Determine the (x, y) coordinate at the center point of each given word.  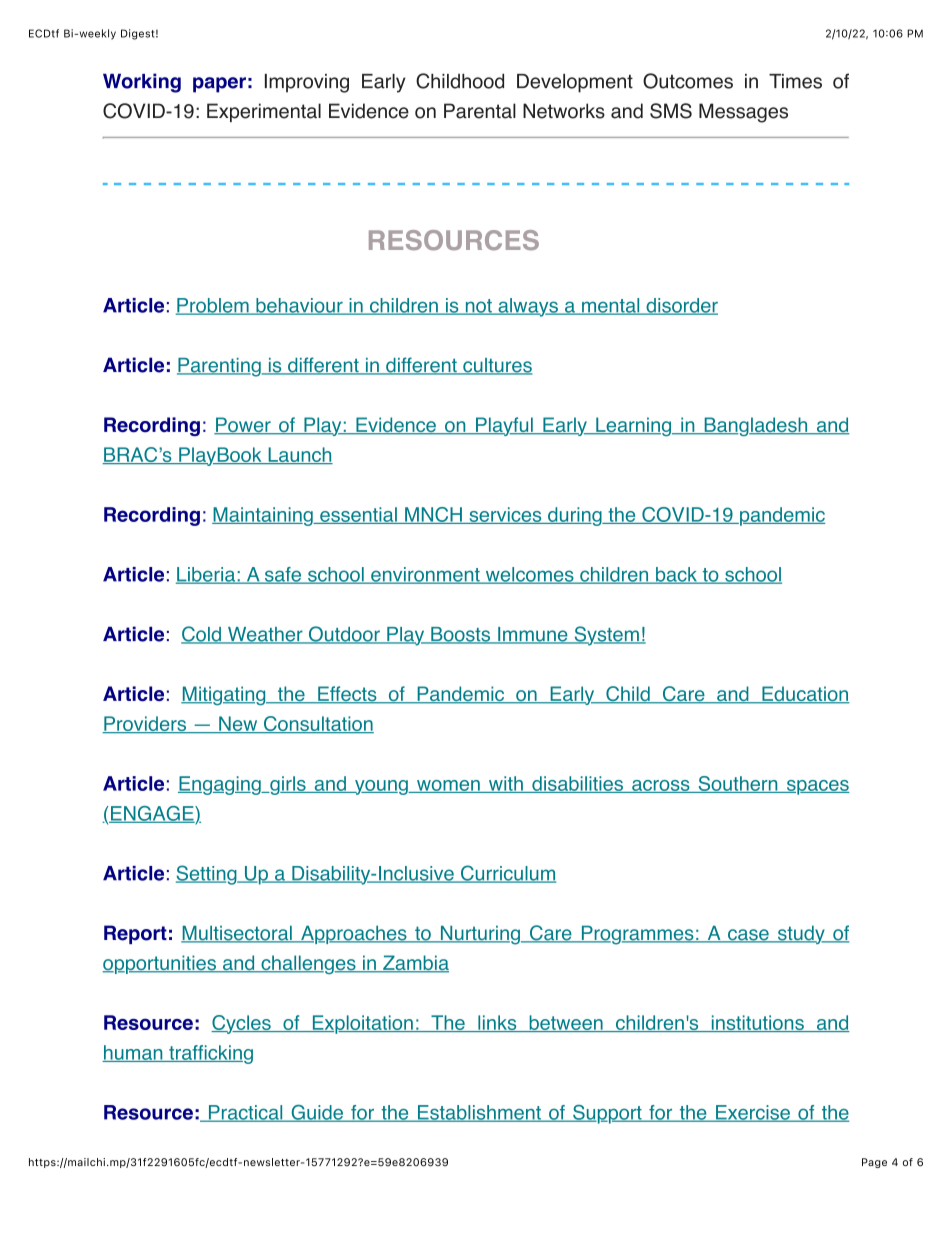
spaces (817, 787)
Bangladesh (756, 426)
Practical (245, 1113)
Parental (480, 111)
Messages (743, 113)
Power (243, 426)
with (505, 784)
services (505, 515)
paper (219, 85)
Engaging (220, 785)
